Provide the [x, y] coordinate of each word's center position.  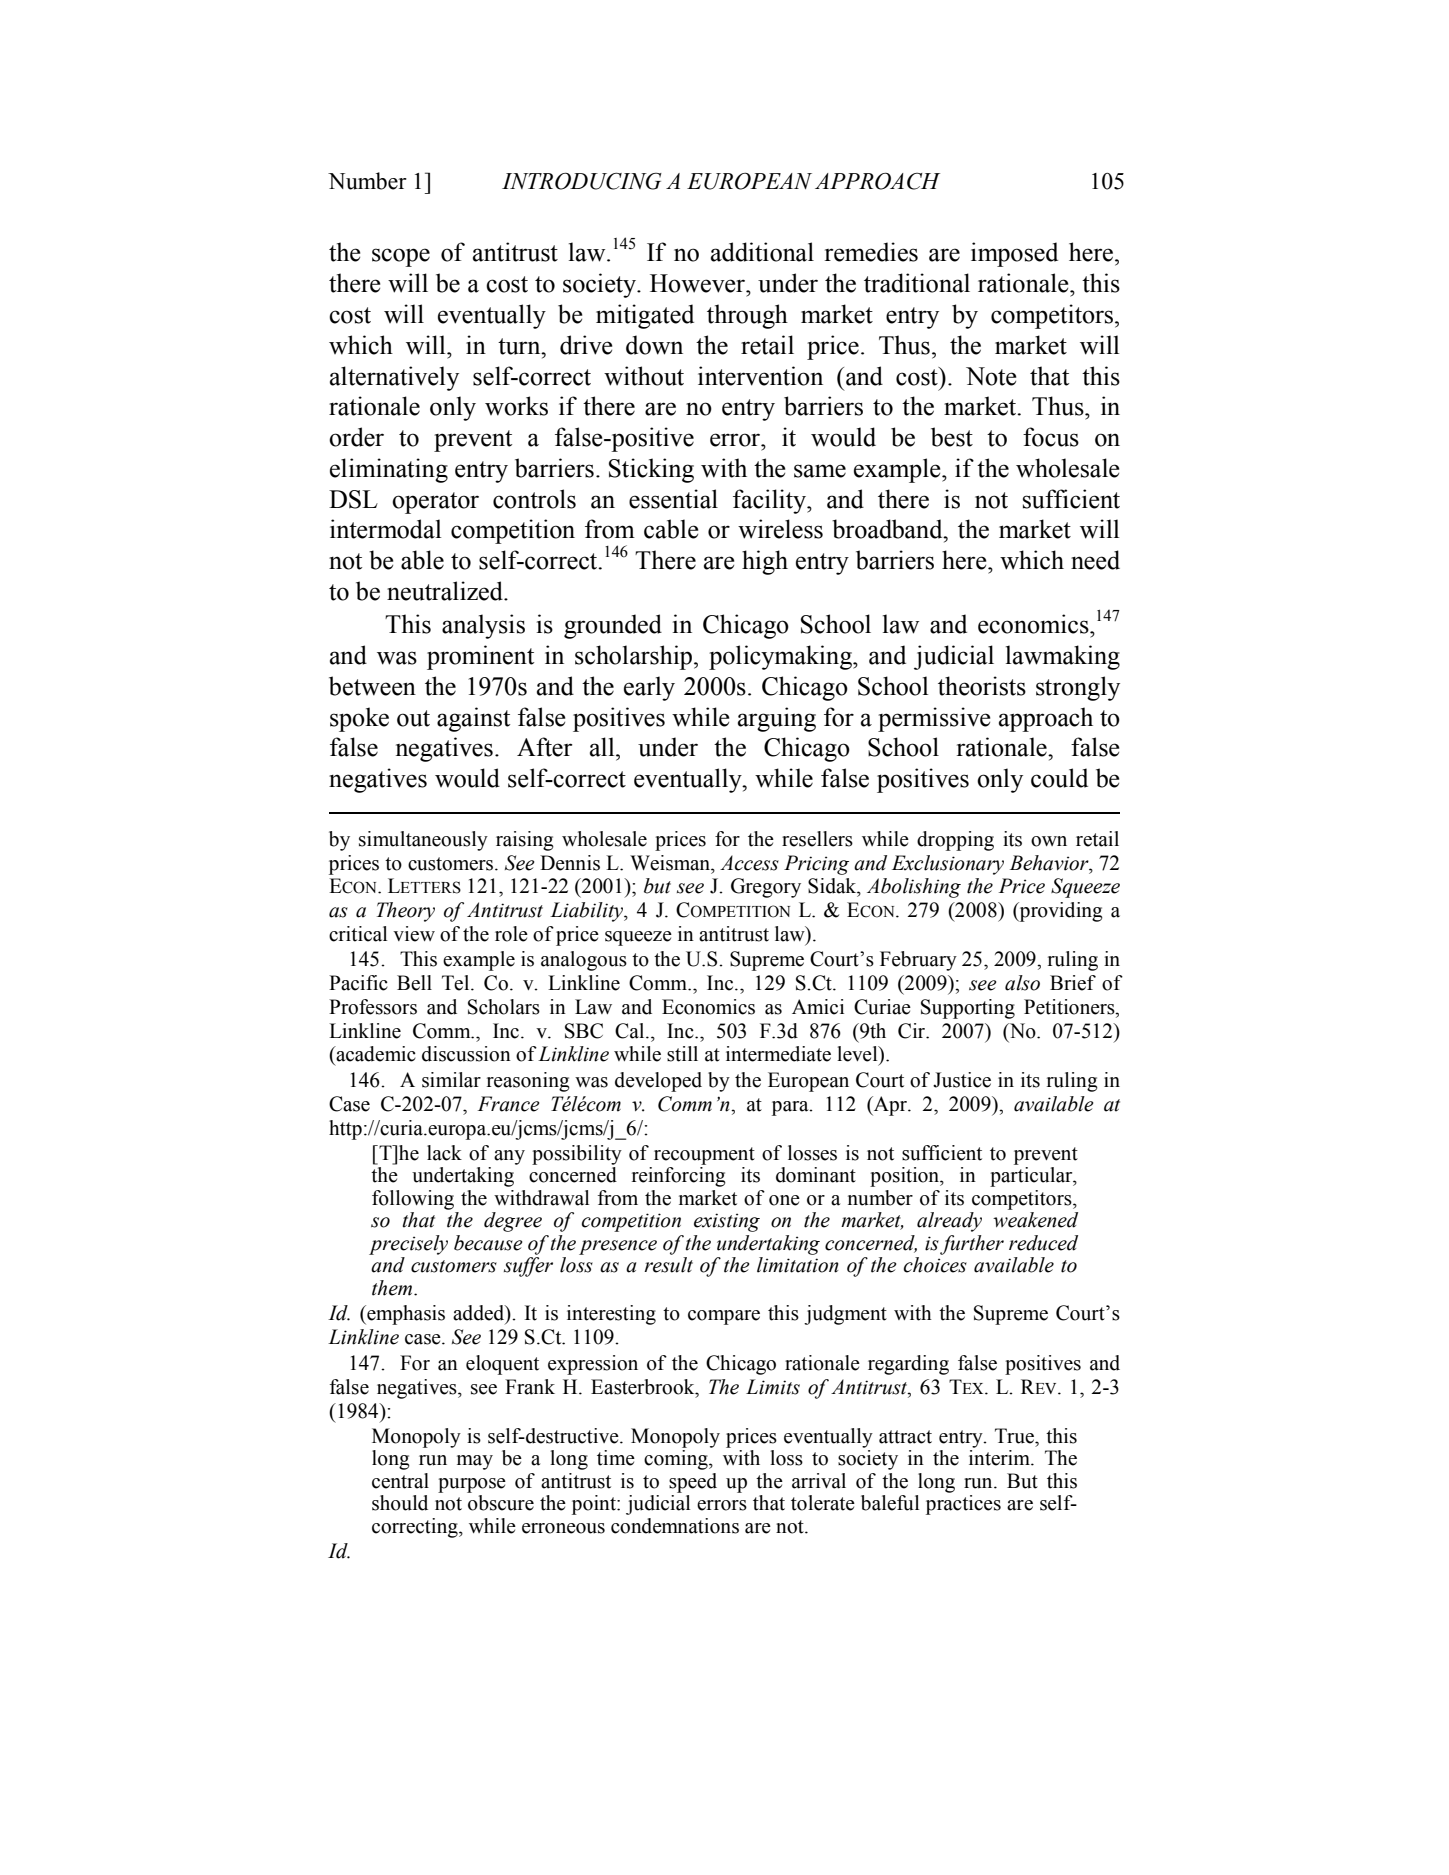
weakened [1035, 1220]
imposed [1014, 254]
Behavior [1050, 863]
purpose [472, 1485]
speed [693, 1483]
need [1095, 560]
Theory [406, 912]
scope [401, 257]
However [699, 283]
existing [727, 1222]
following [413, 1200]
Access [749, 863]
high [765, 562]
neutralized [446, 591]
